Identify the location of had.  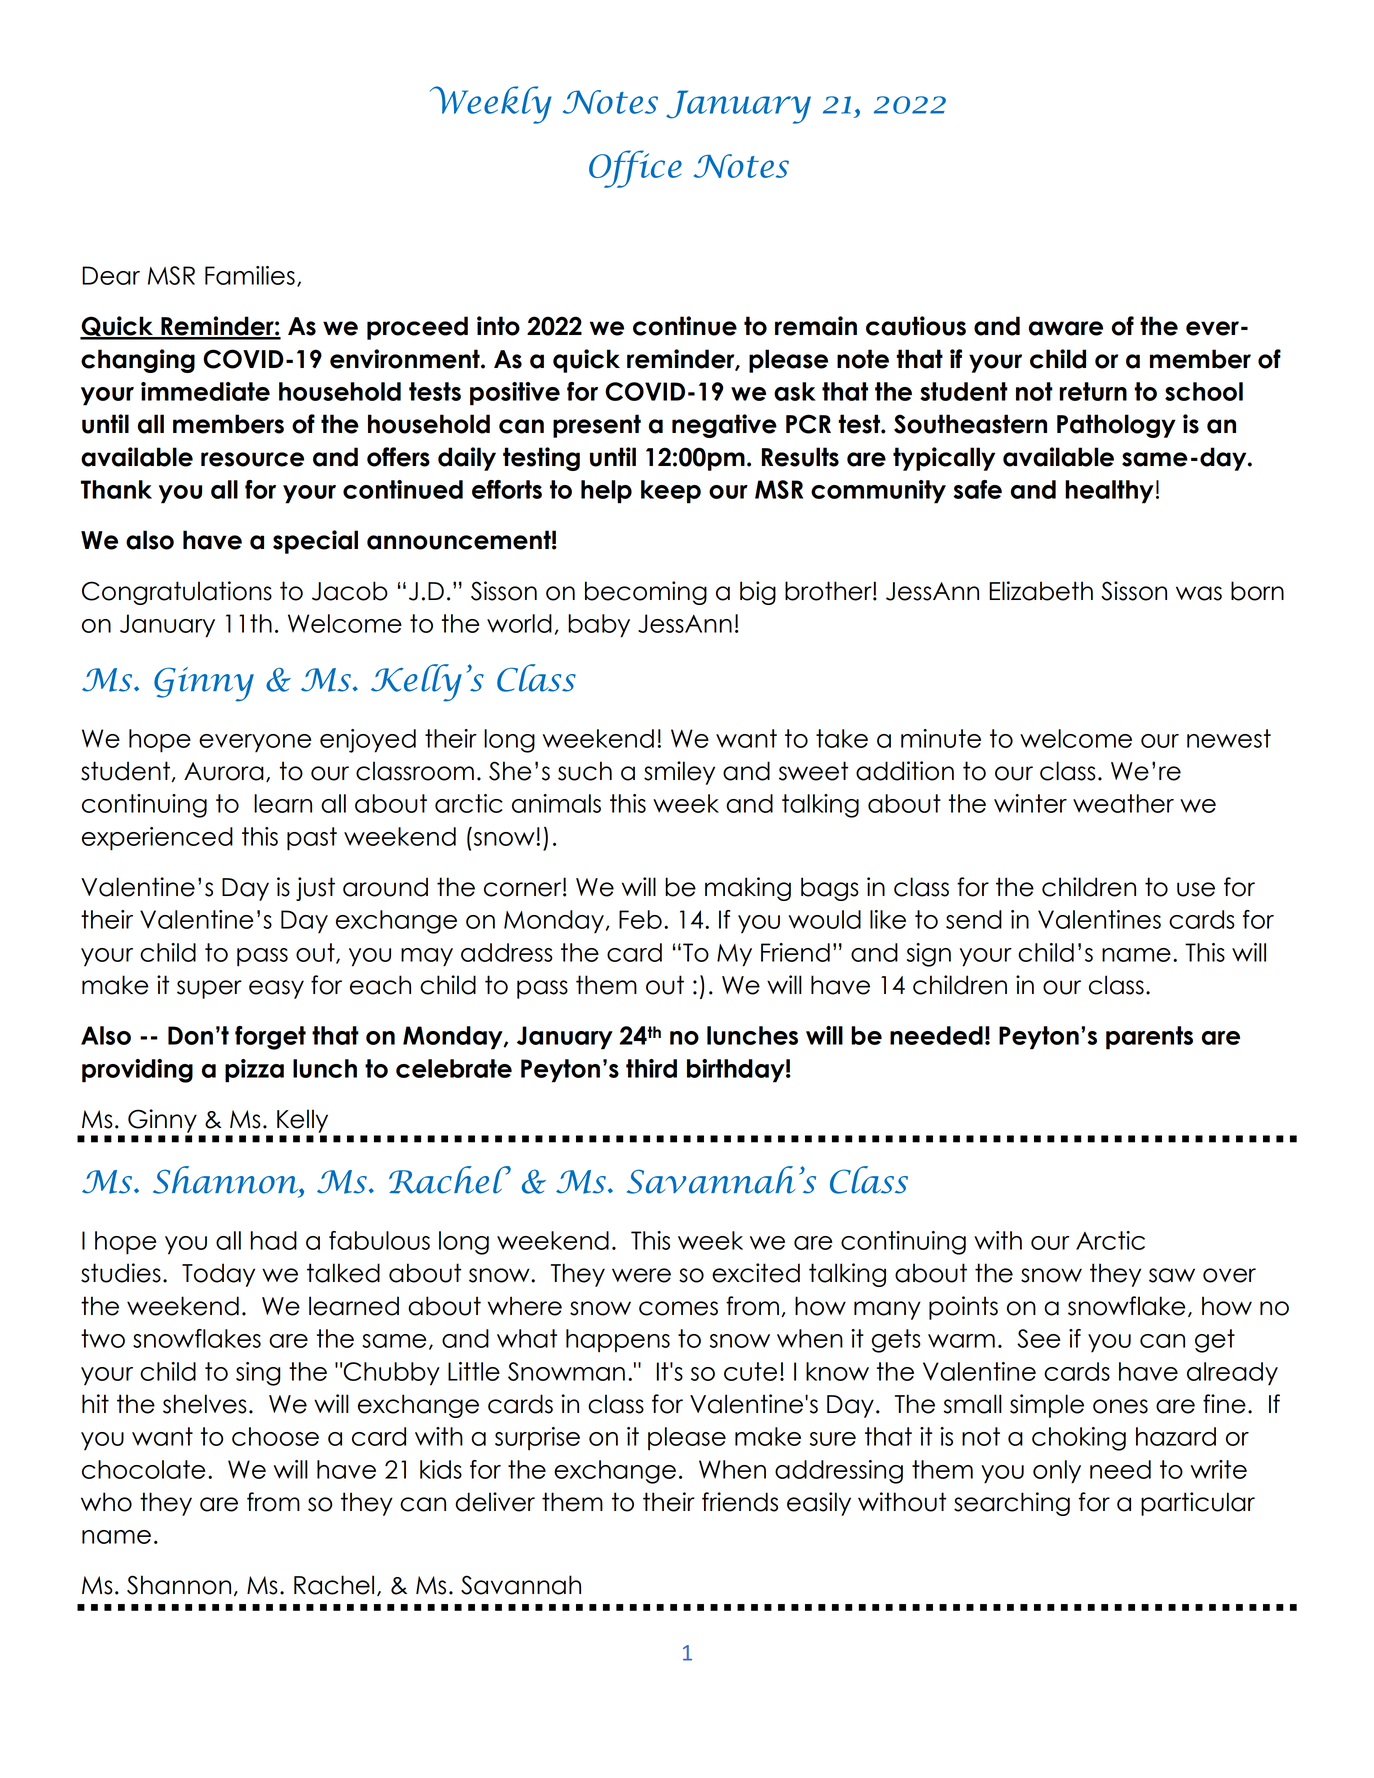
(274, 1240).
